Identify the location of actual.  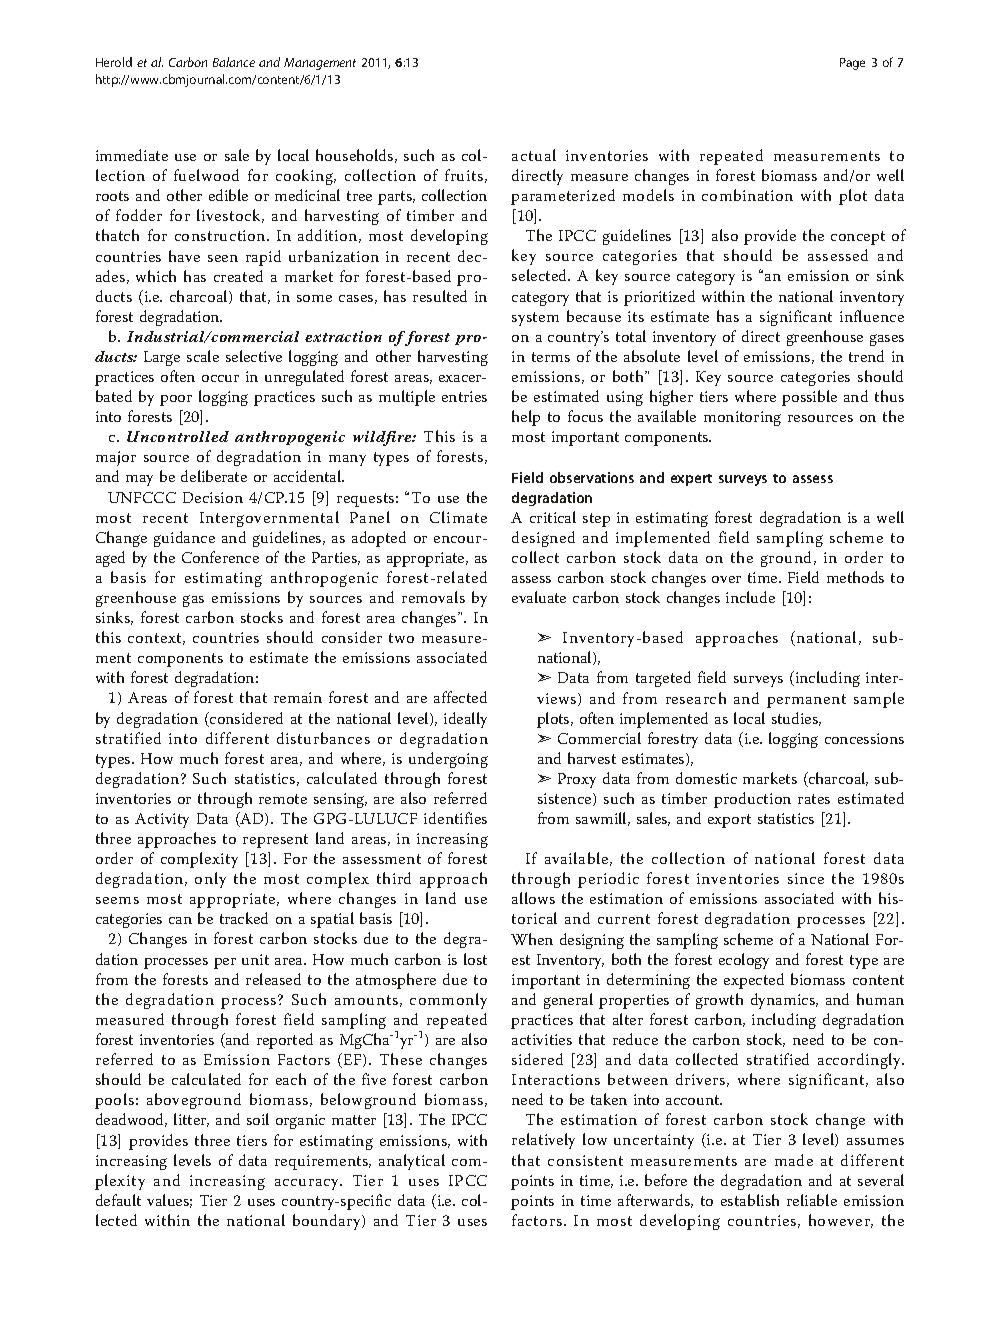
(534, 155).
